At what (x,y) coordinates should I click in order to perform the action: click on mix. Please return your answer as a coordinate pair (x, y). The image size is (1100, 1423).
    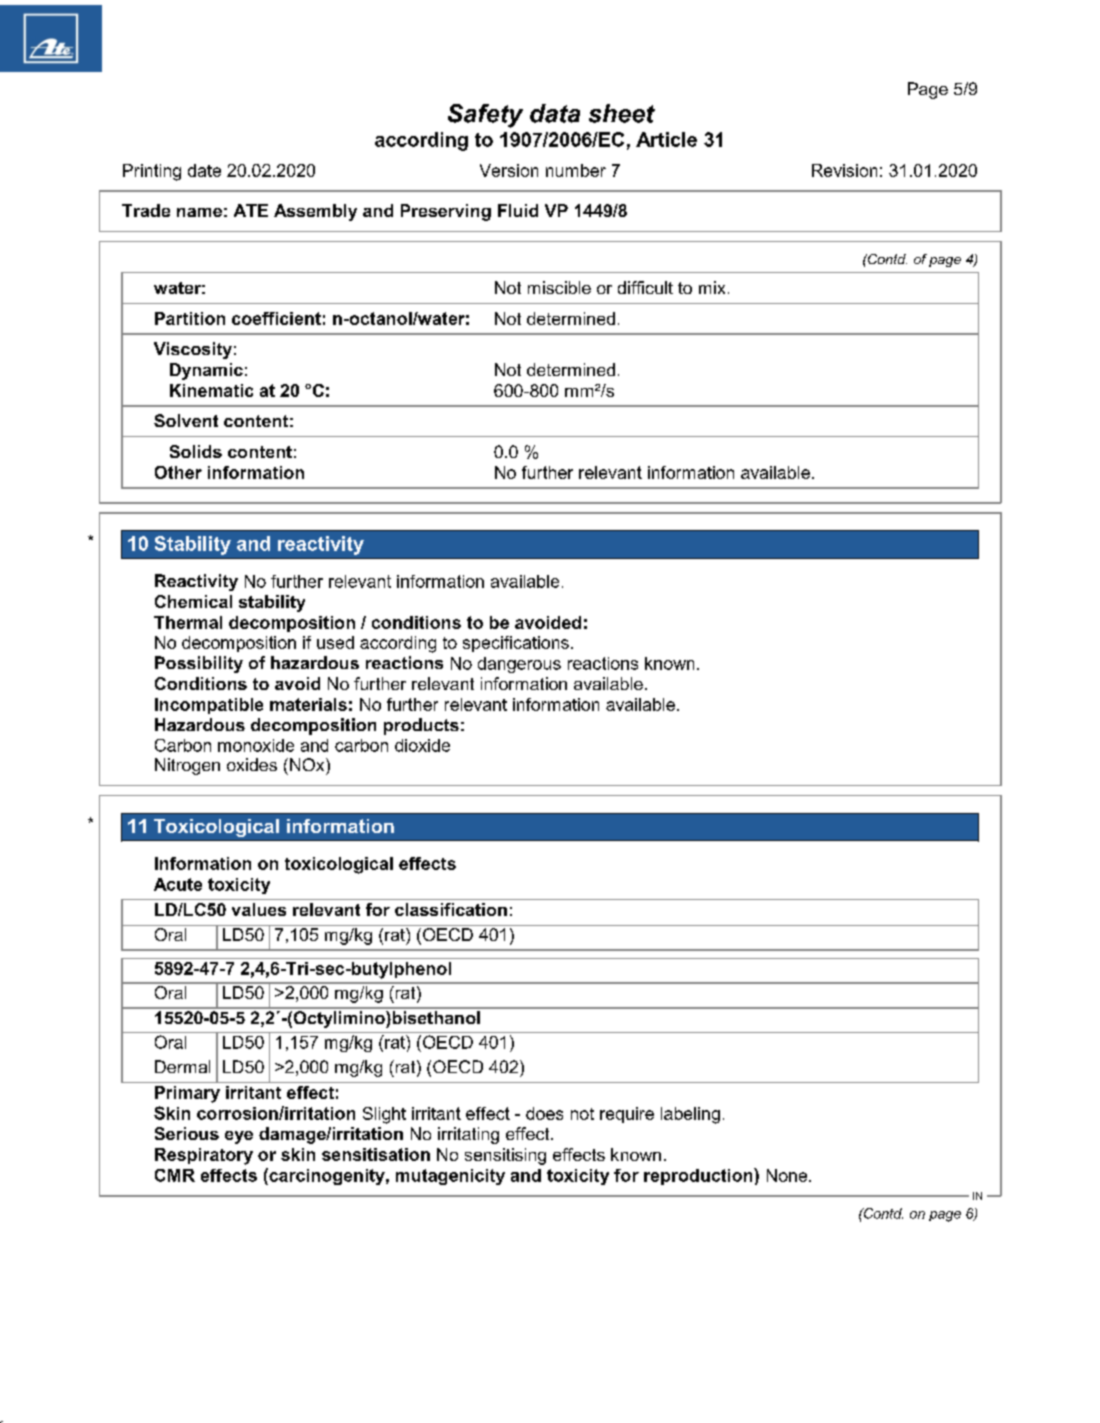
    Looking at the image, I should click on (712, 287).
